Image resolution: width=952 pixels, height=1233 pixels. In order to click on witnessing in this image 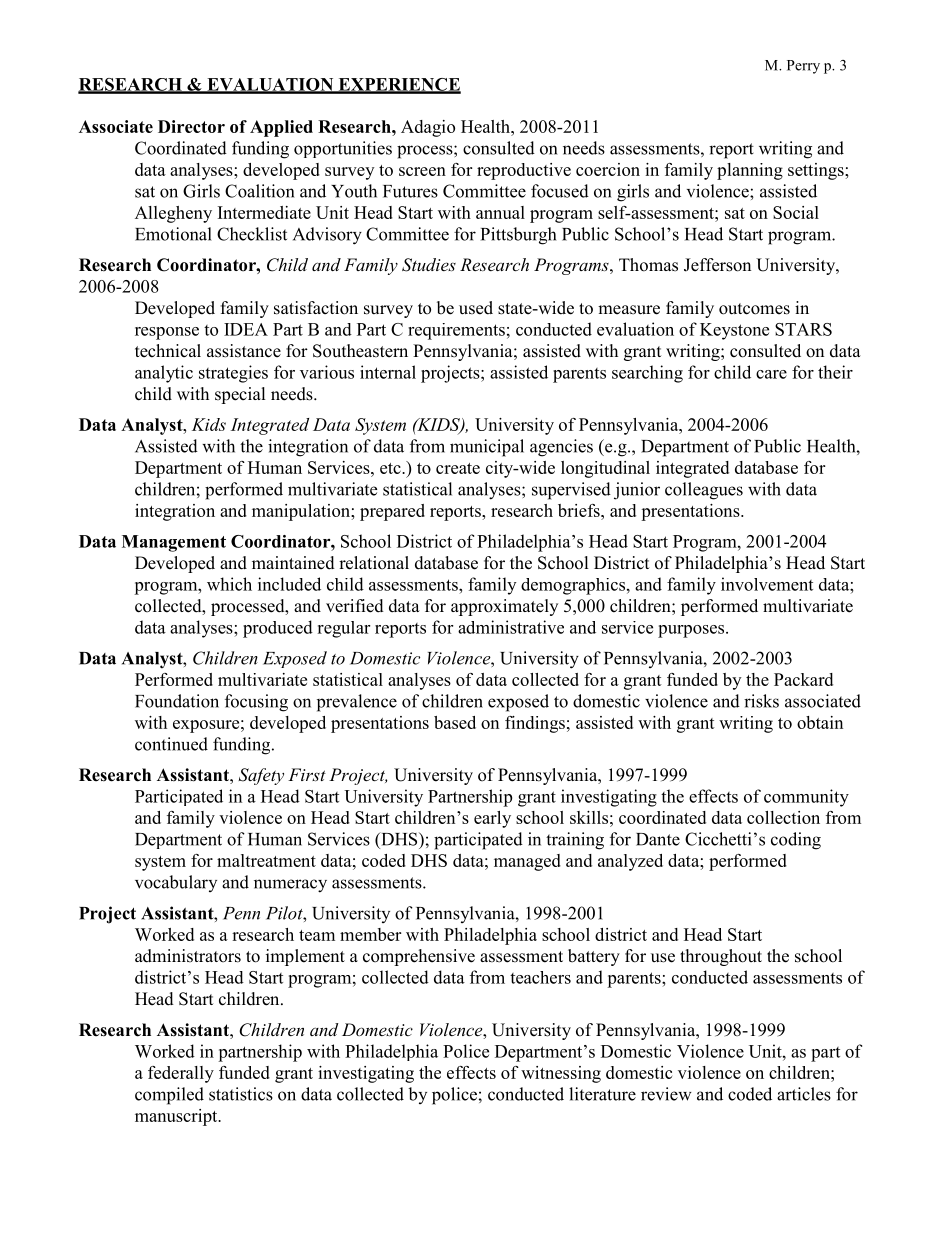, I will do `click(561, 1074)`.
